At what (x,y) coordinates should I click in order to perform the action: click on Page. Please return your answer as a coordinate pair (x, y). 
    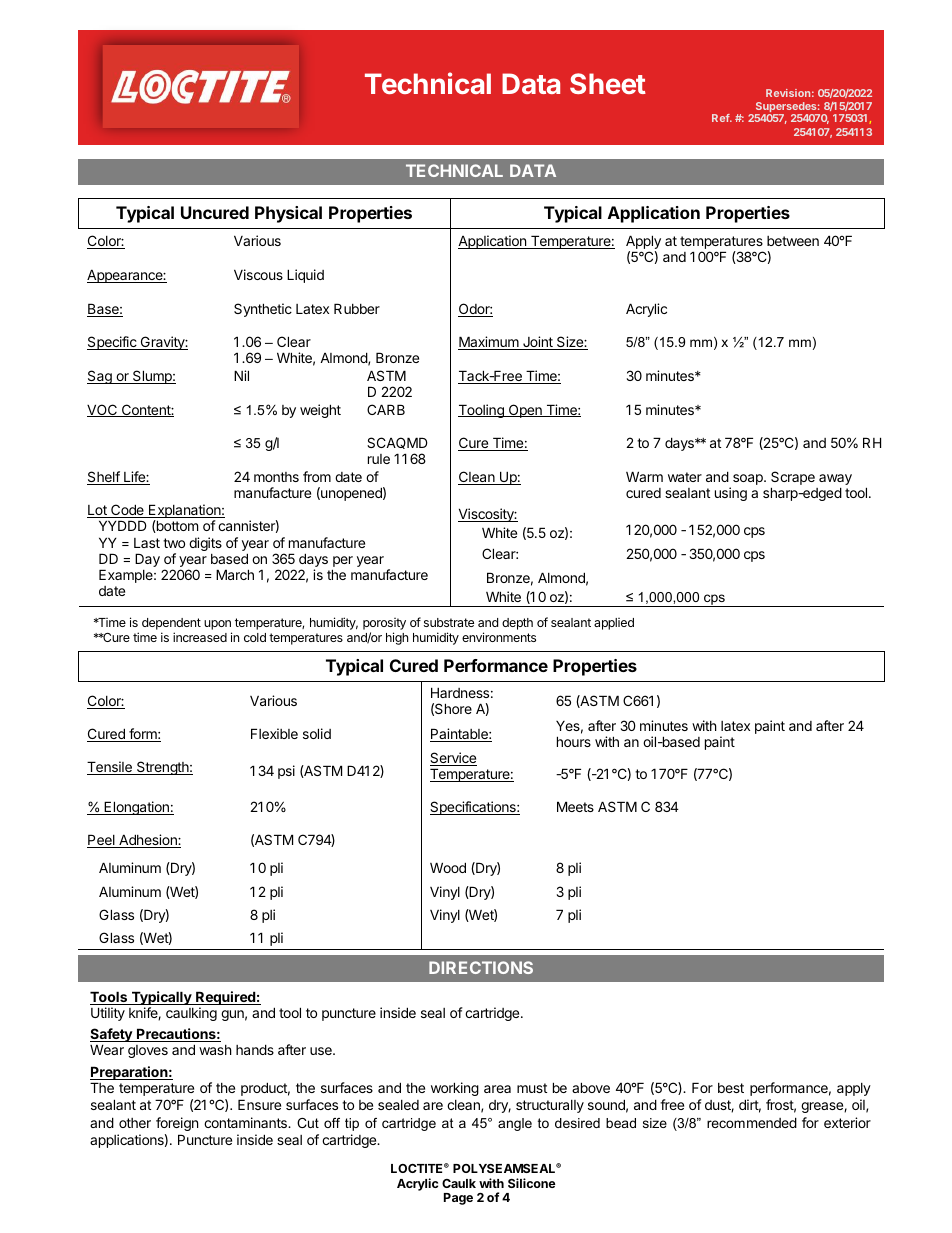
    Looking at the image, I should click on (458, 1199).
